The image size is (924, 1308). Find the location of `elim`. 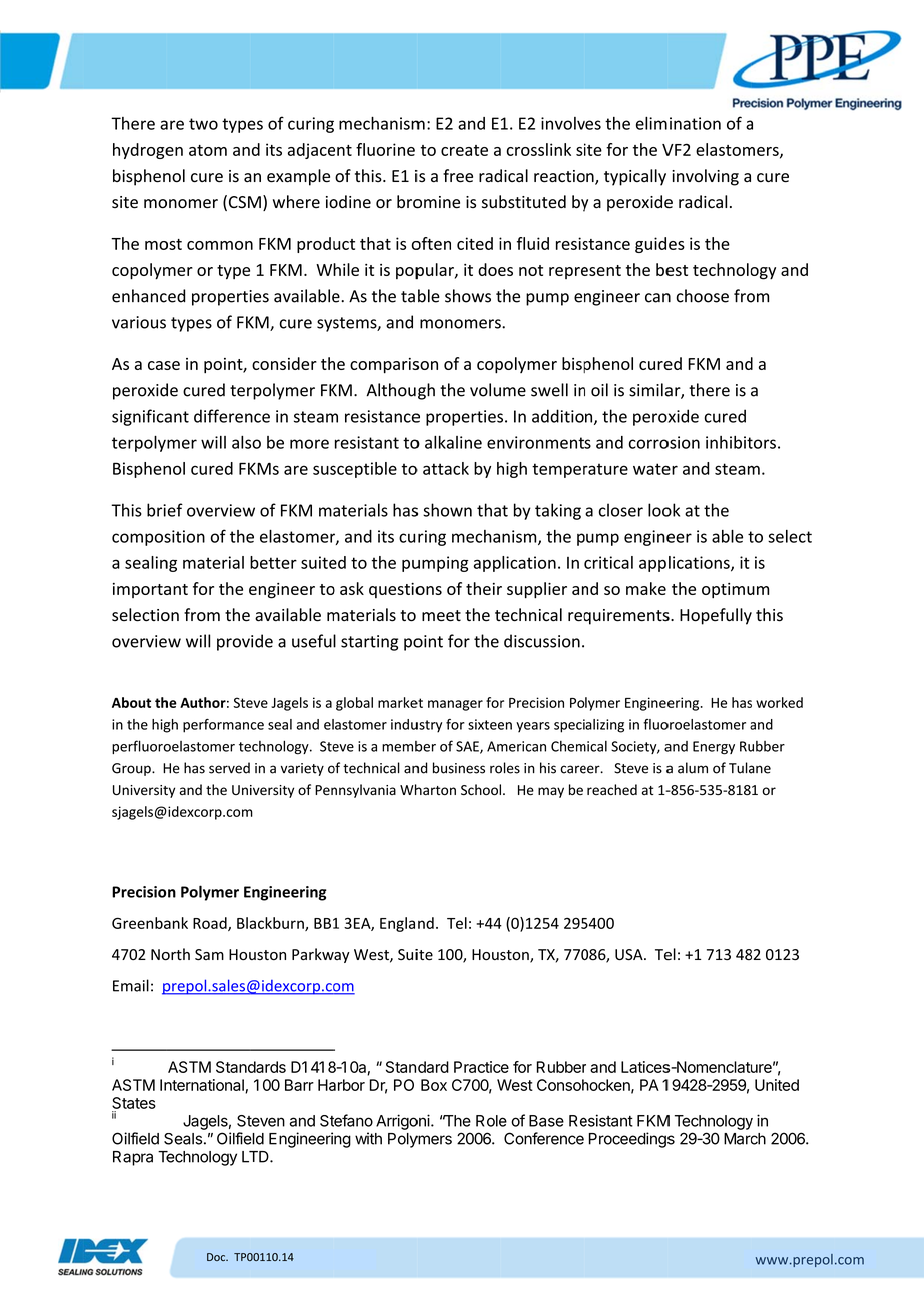

elim is located at coordinates (651, 123).
